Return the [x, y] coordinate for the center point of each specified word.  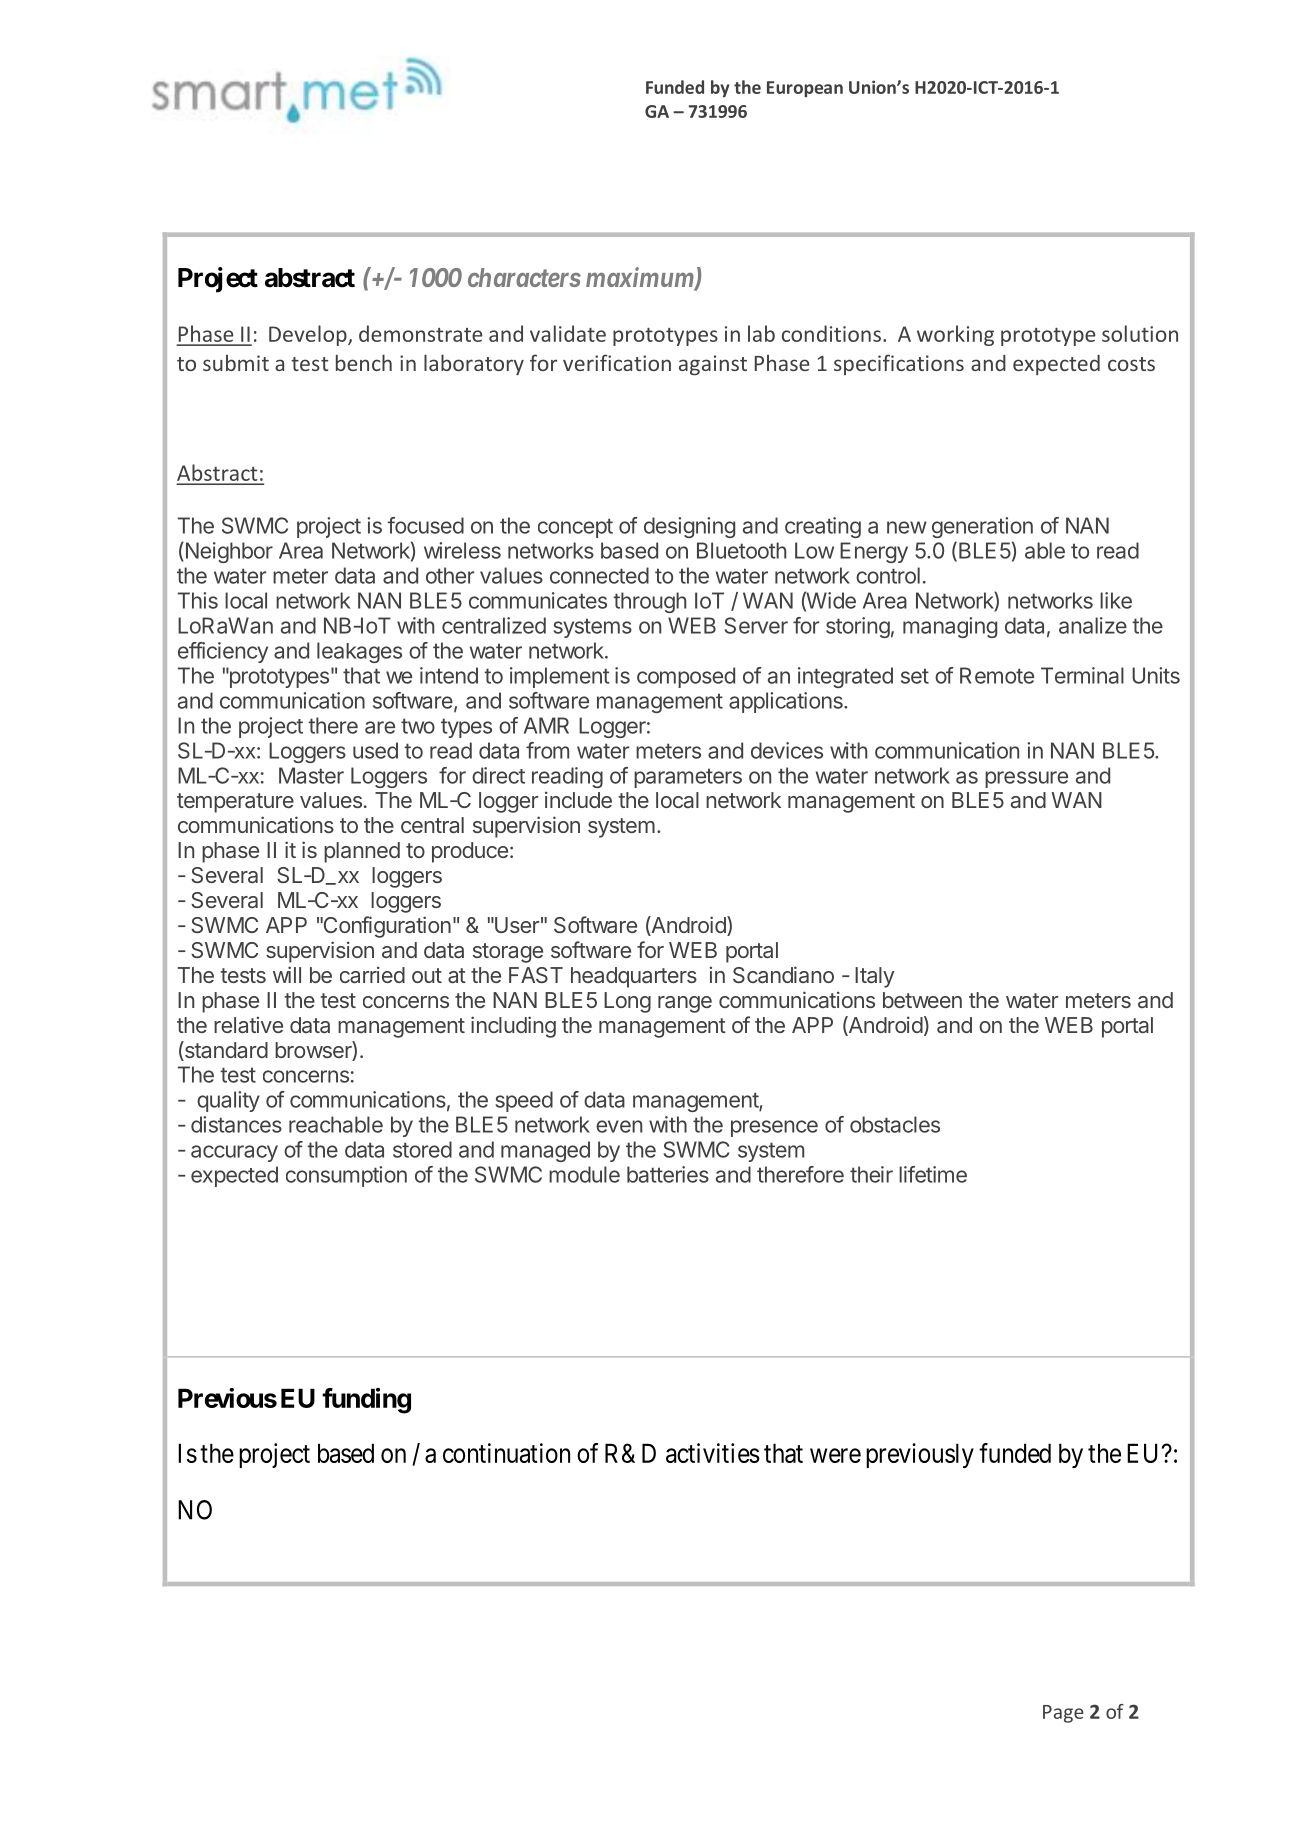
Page [1063, 1714]
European [805, 89]
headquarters [634, 977]
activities [713, 1453]
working [955, 335]
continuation [506, 1453]
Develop [309, 335]
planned [362, 852]
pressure [1026, 779]
